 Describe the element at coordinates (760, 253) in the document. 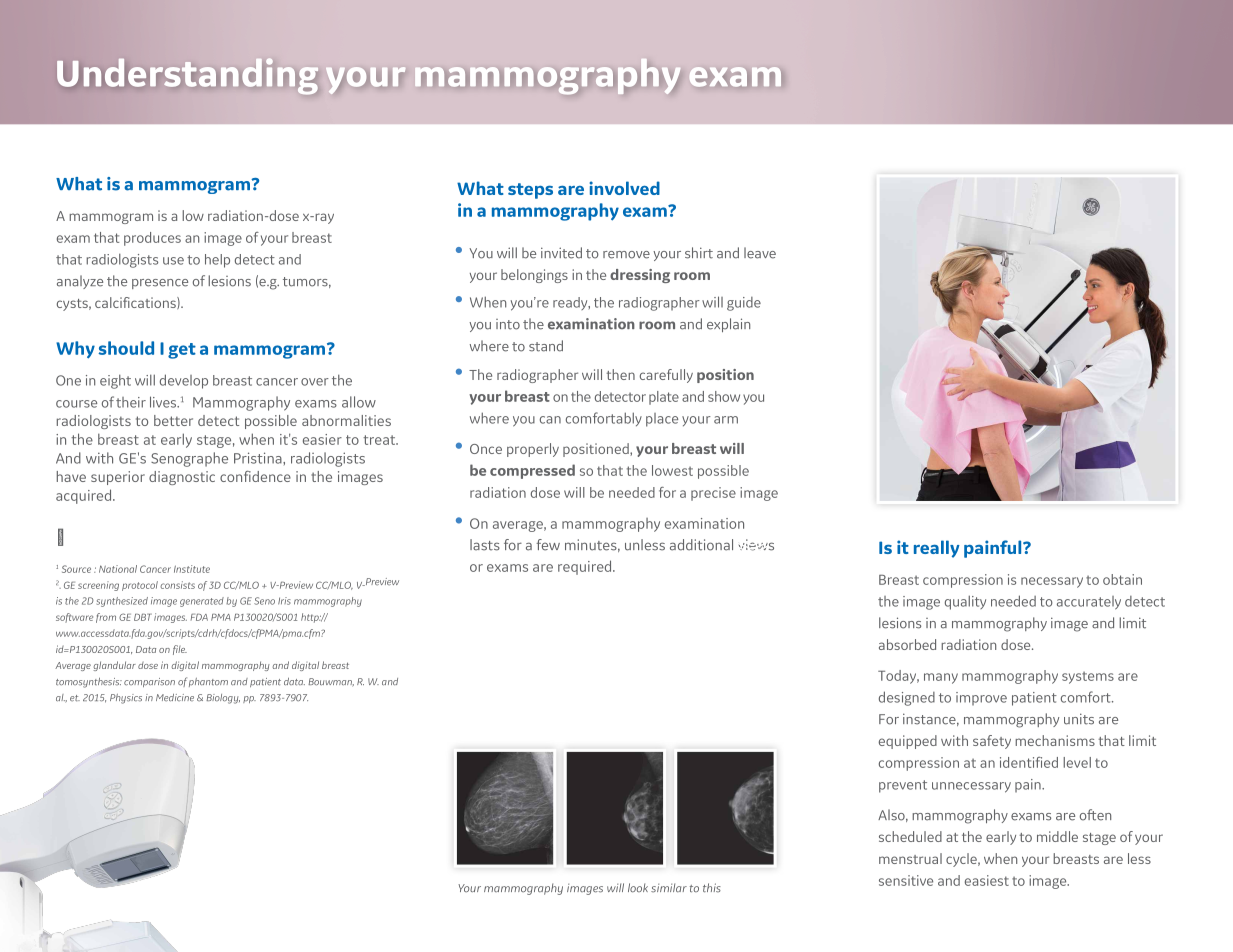

I see `leave` at that location.
